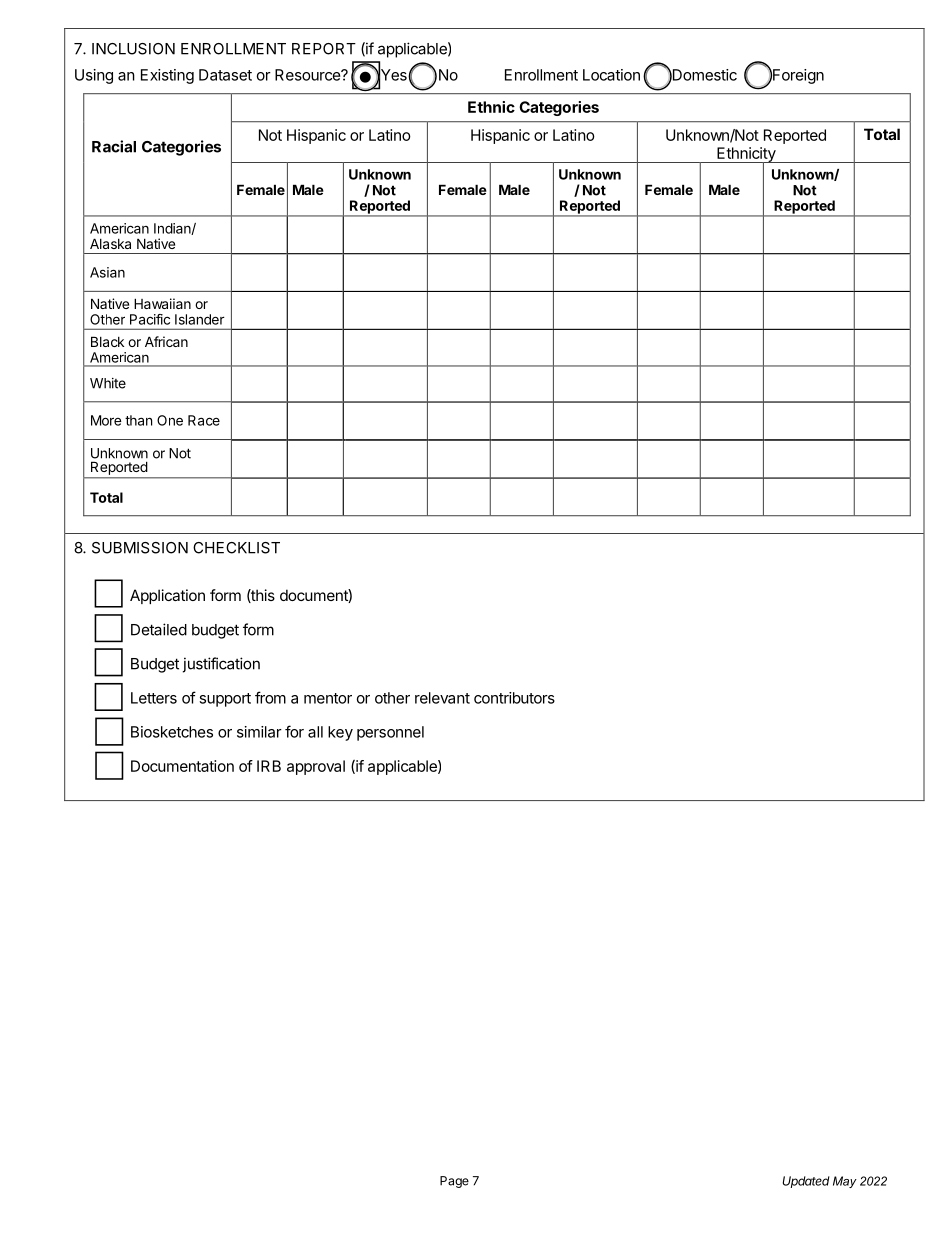  I want to click on Application, so click(167, 596).
